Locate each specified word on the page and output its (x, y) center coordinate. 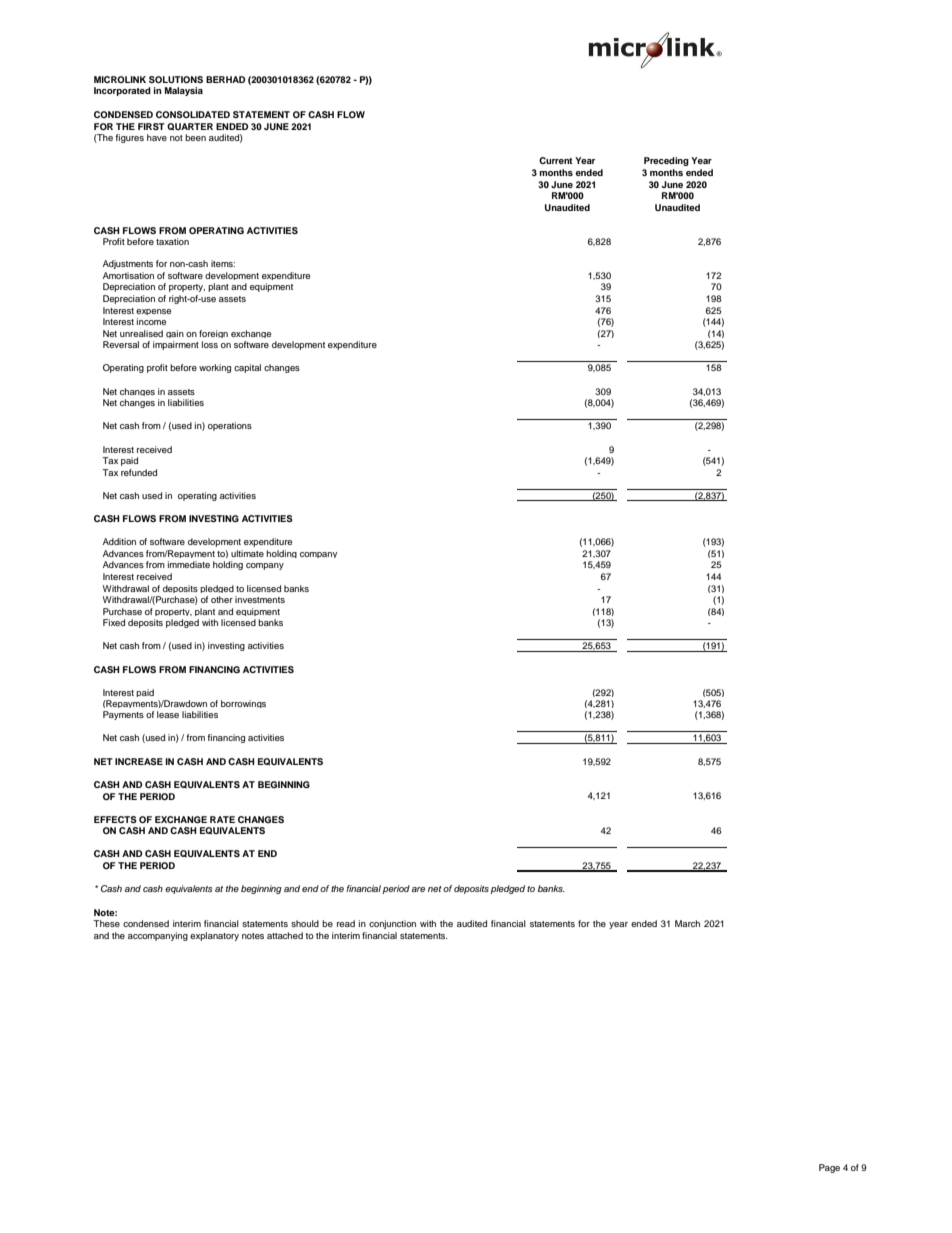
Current (556, 160)
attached (285, 935)
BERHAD (225, 79)
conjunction (392, 924)
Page (829, 1168)
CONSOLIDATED (193, 114)
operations (230, 426)
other (222, 599)
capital (247, 368)
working (215, 368)
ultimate (247, 553)
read (346, 923)
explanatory (214, 936)
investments (260, 599)
